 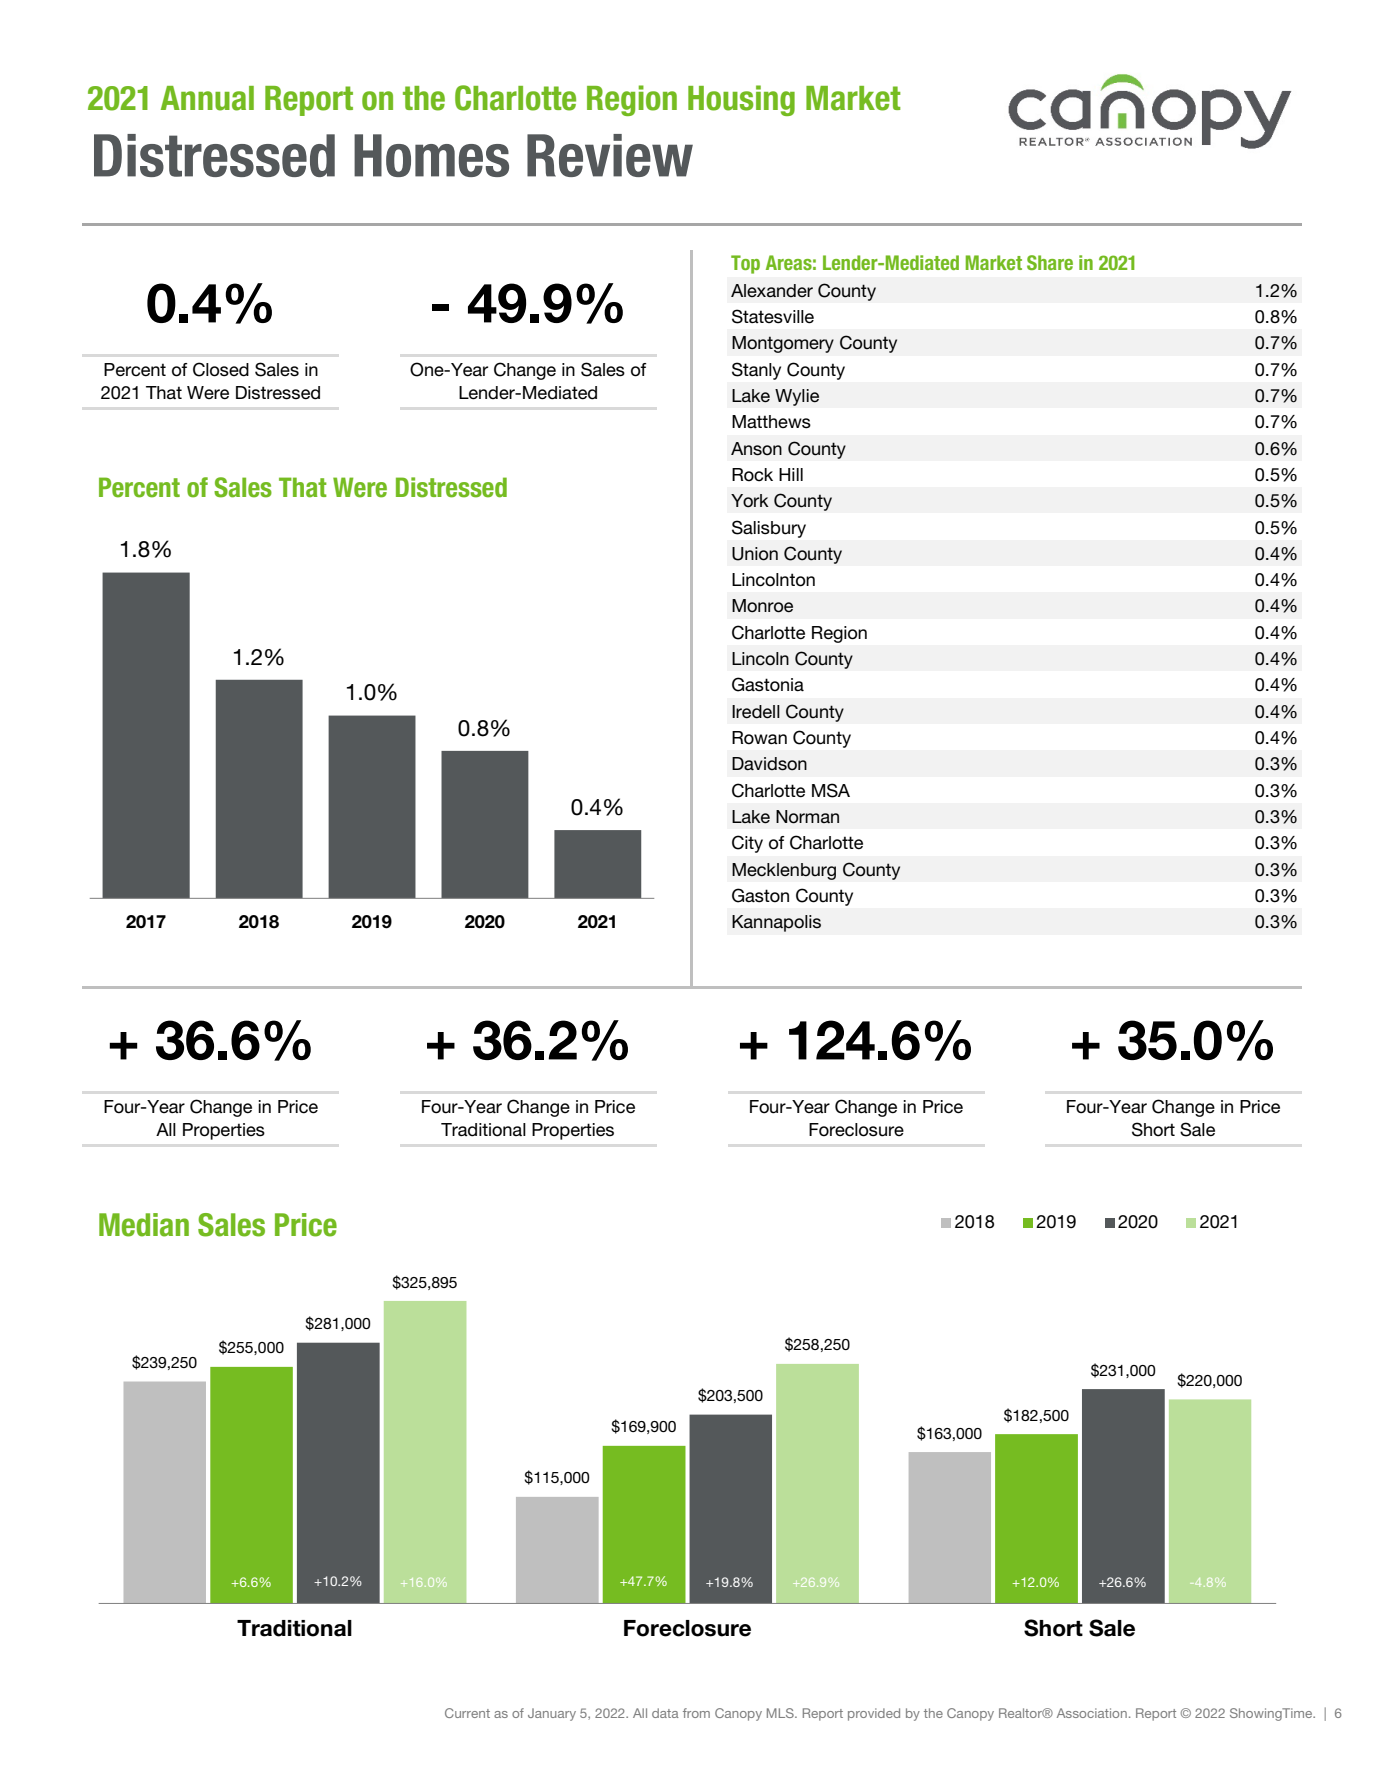 What do you see at coordinates (874, 1714) in the screenshot?
I see `provided` at bounding box center [874, 1714].
